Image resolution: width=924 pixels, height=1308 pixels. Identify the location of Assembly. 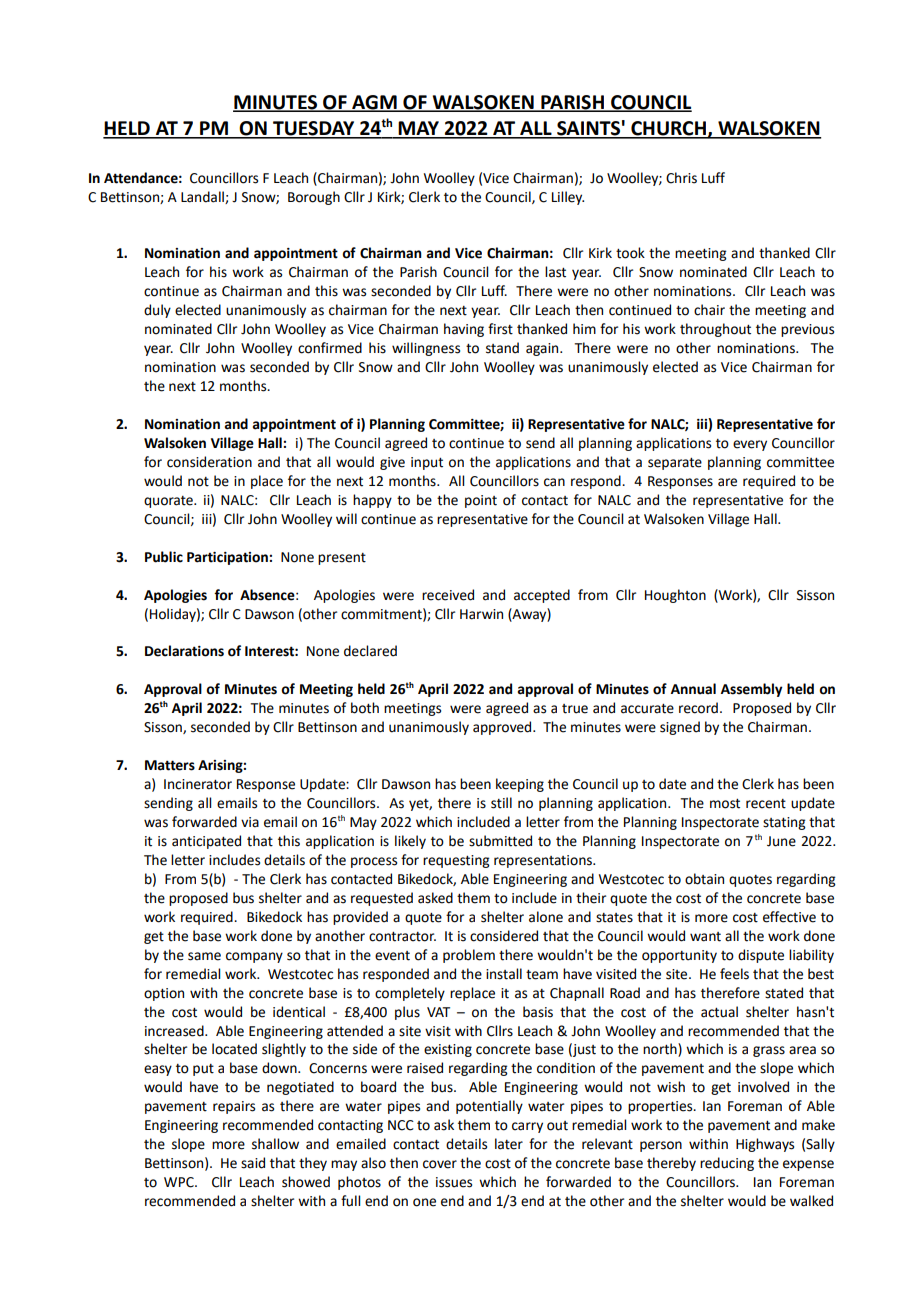
(752, 690).
